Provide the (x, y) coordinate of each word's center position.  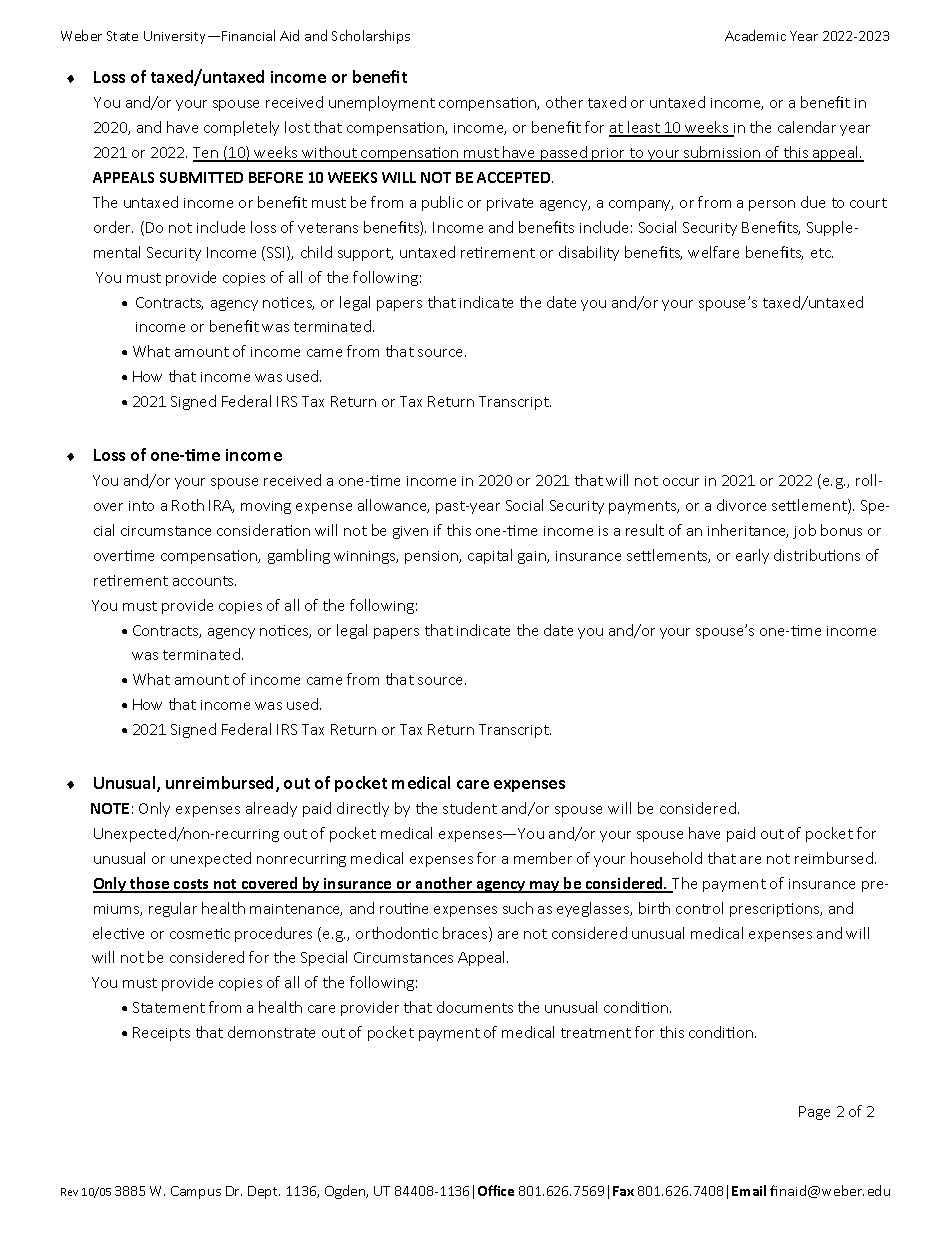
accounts (204, 581)
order (113, 227)
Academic (755, 35)
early (752, 556)
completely (241, 128)
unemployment (382, 103)
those (150, 884)
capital (490, 556)
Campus (196, 1192)
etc (822, 253)
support (365, 254)
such (518, 908)
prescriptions (776, 910)
